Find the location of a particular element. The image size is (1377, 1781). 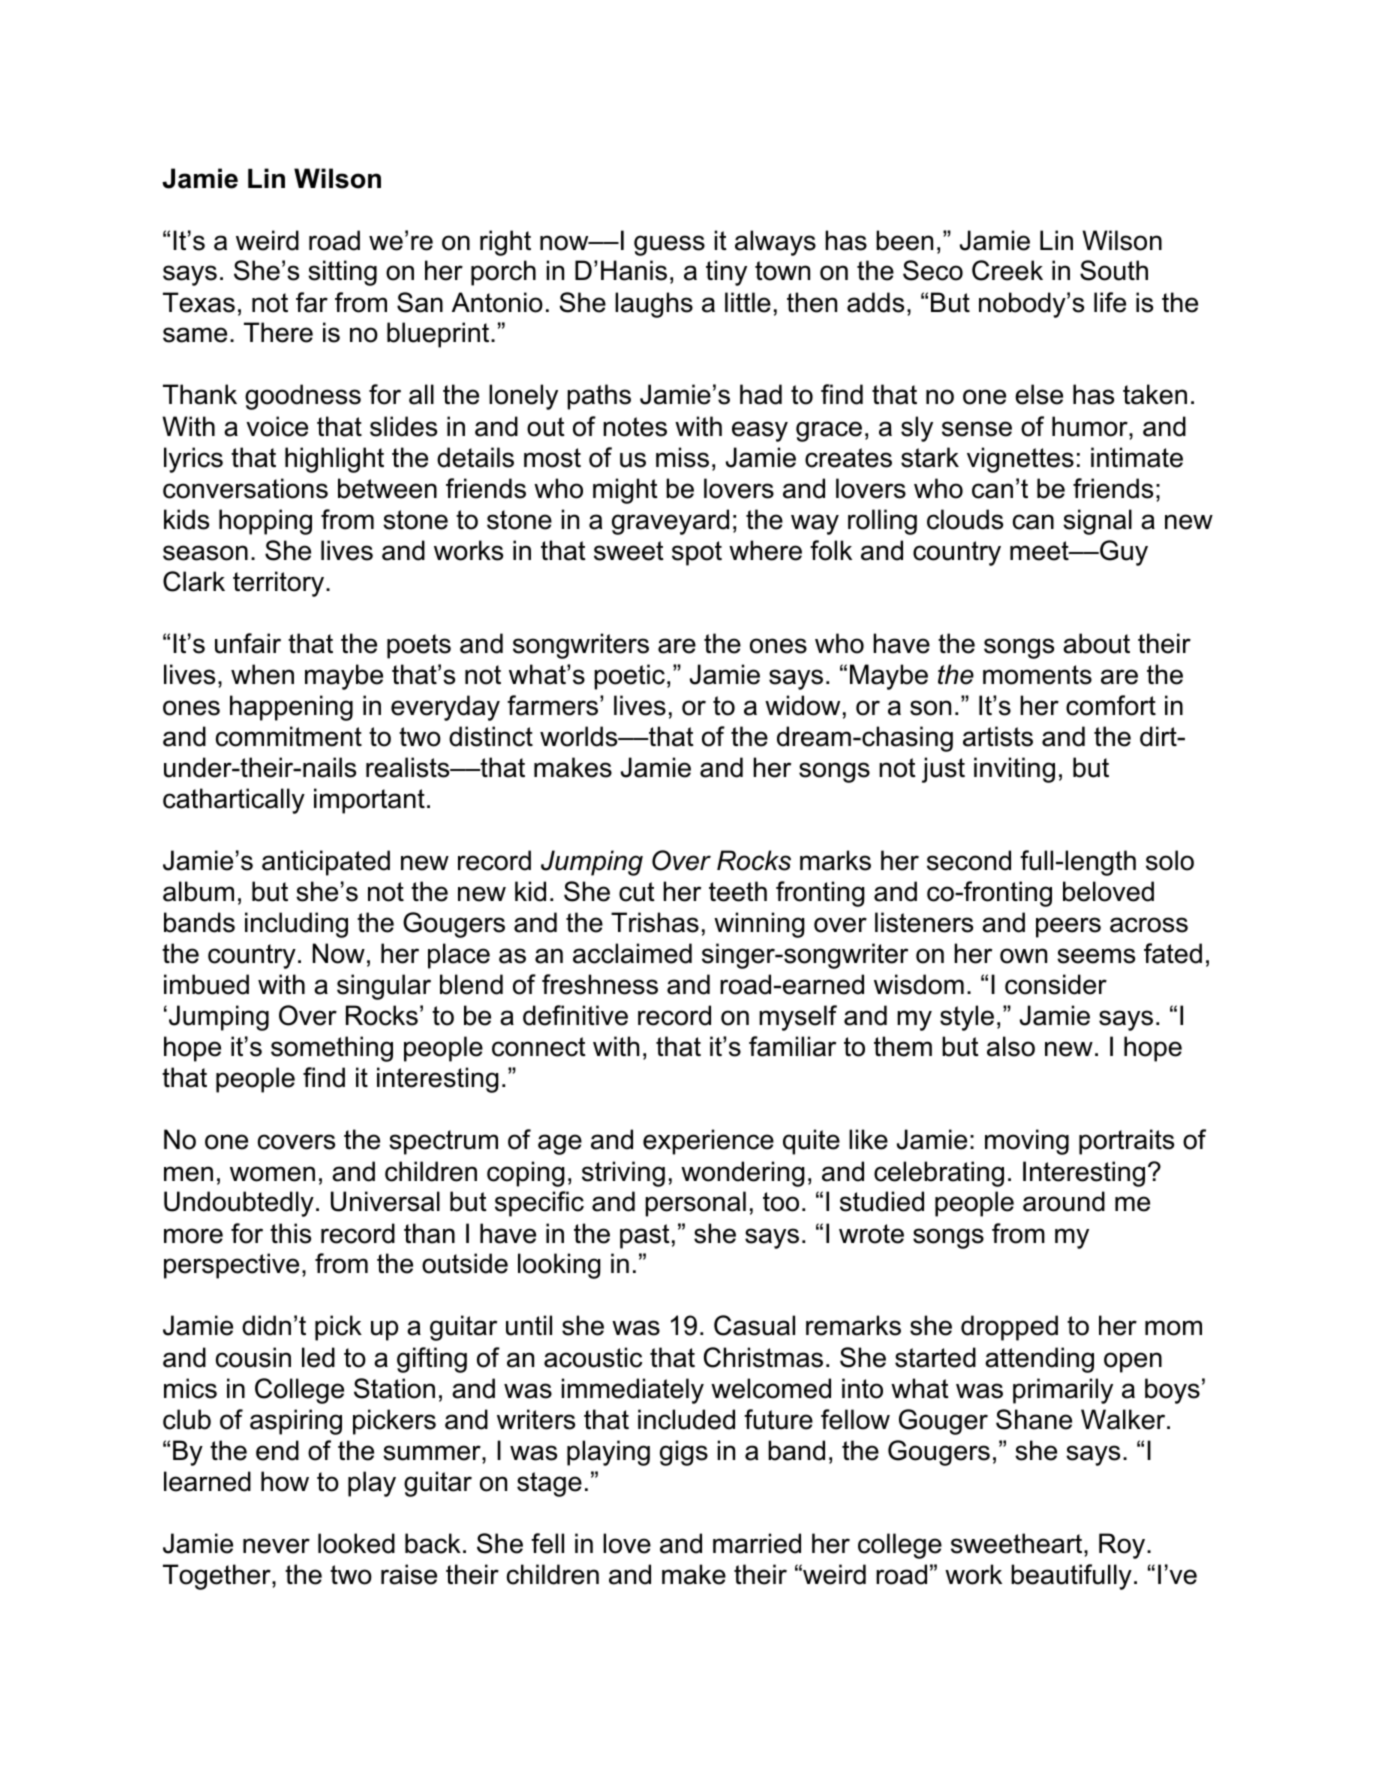

about is located at coordinates (1096, 643).
